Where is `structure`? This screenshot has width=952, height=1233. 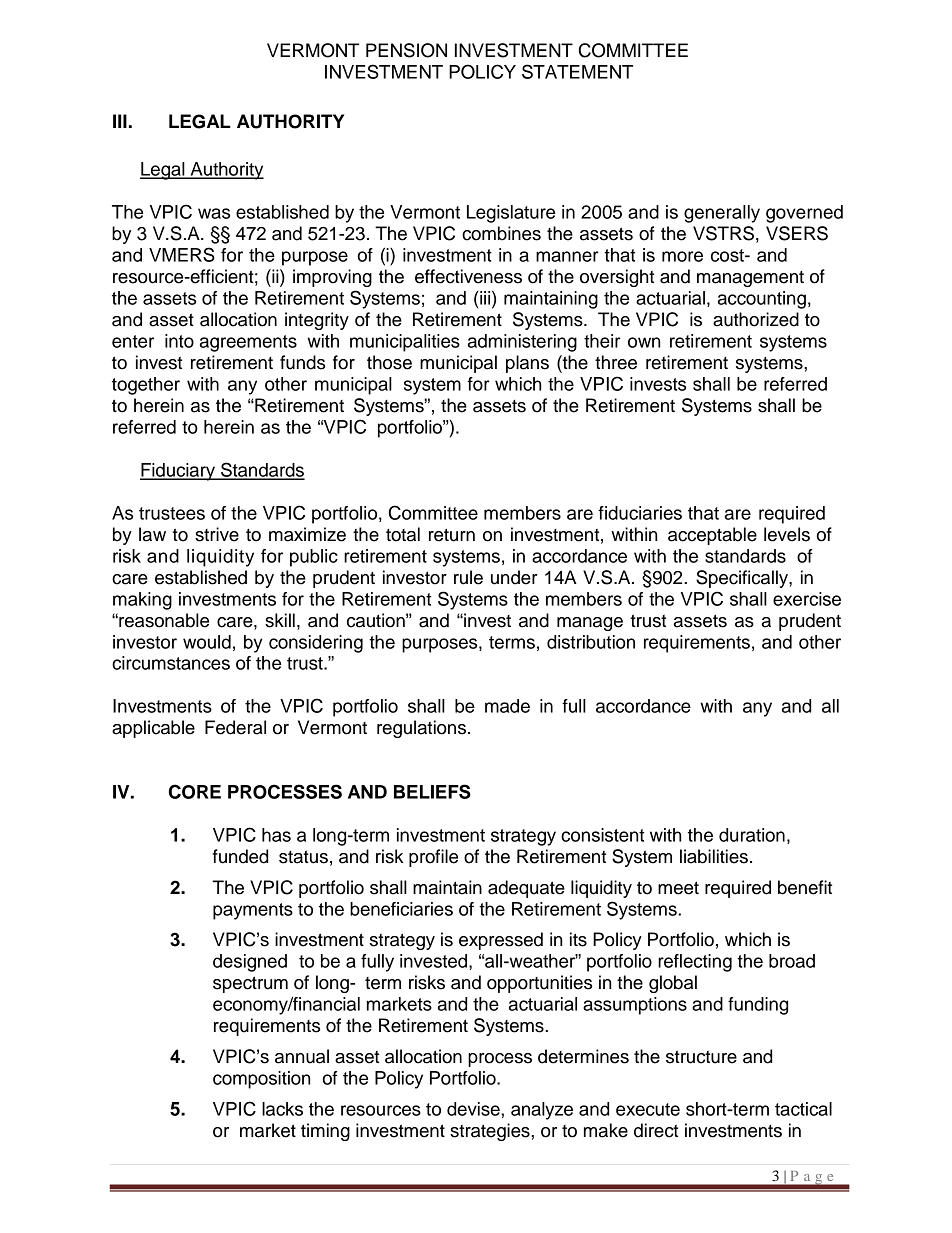 structure is located at coordinates (701, 1057).
